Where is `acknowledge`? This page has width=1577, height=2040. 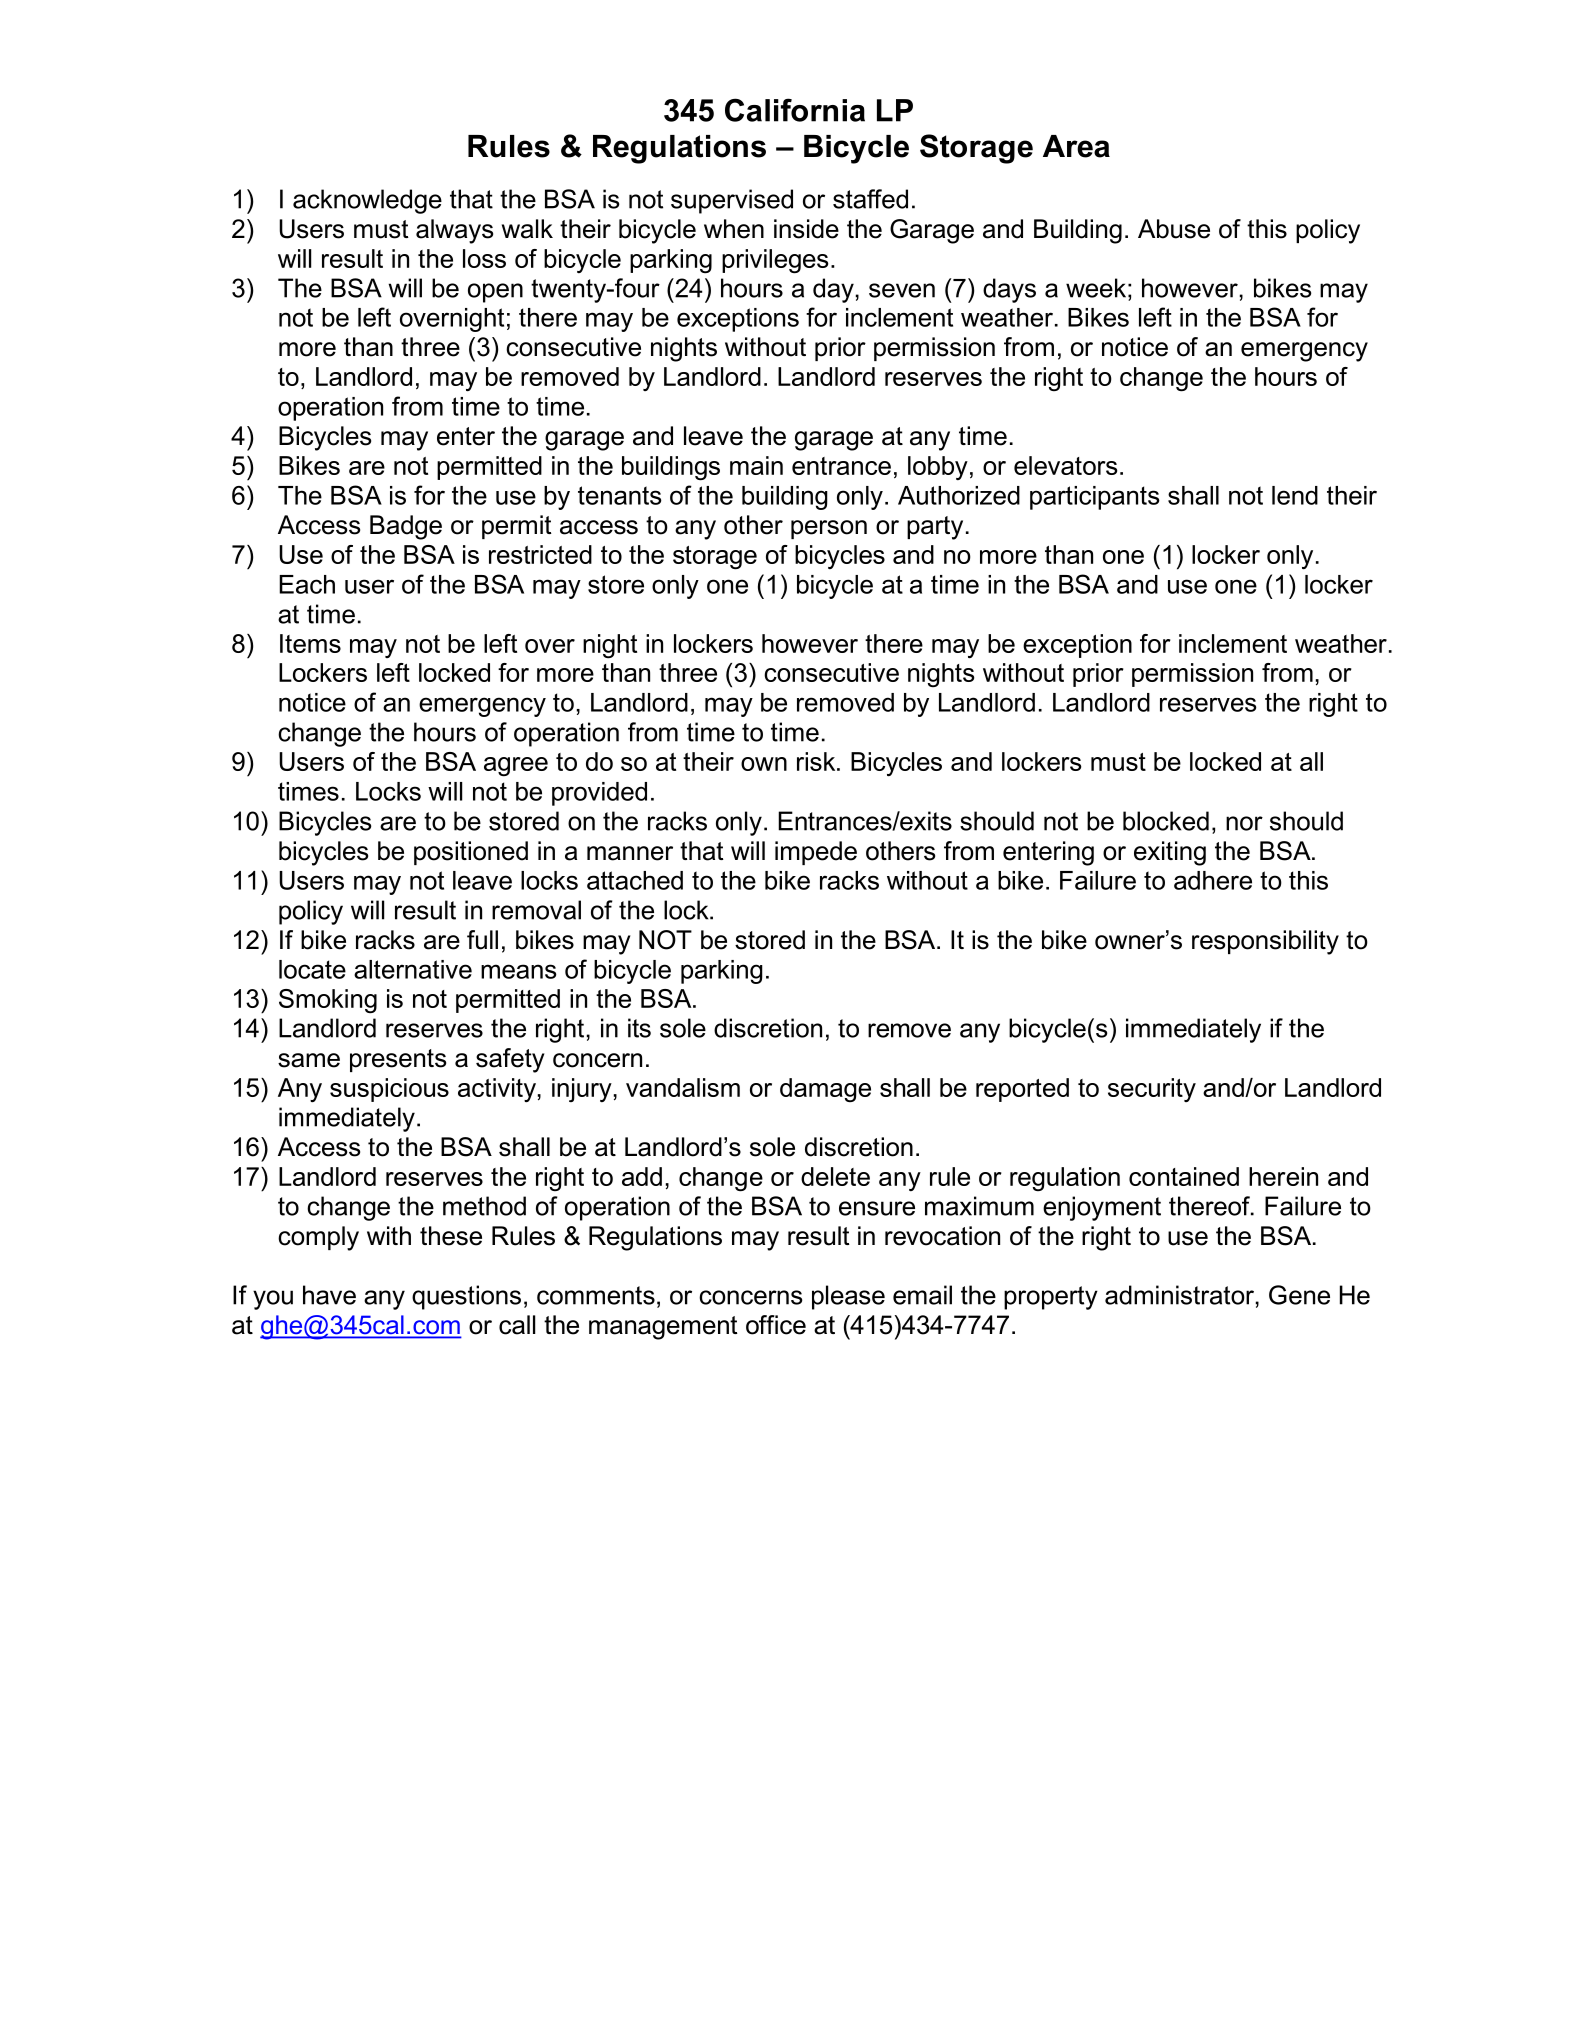
acknowledge is located at coordinates (367, 201).
